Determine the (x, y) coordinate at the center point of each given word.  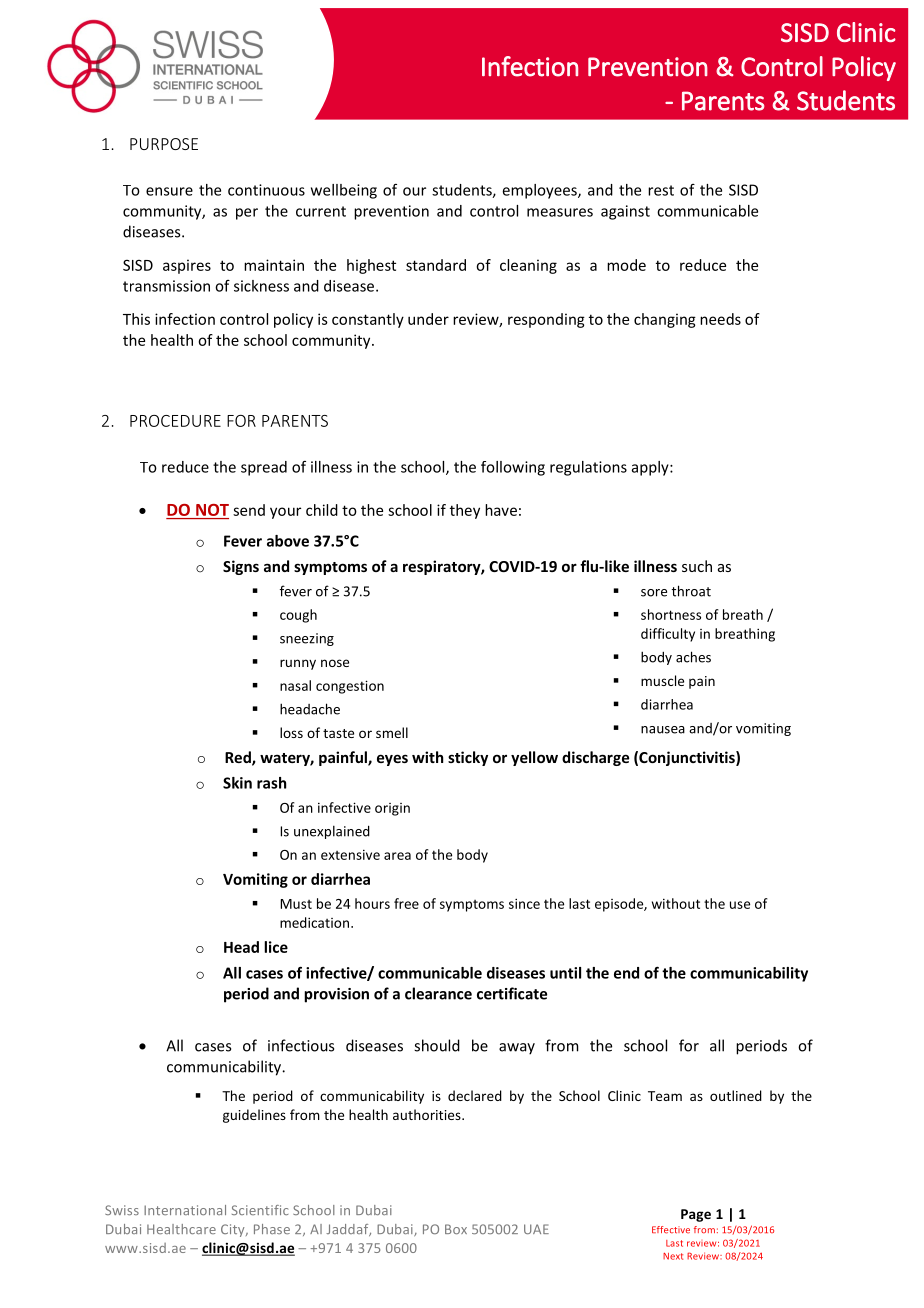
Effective (671, 1230)
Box (456, 1229)
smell (392, 732)
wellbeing (344, 191)
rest (661, 190)
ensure (169, 191)
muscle (662, 680)
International (185, 1210)
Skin (237, 783)
